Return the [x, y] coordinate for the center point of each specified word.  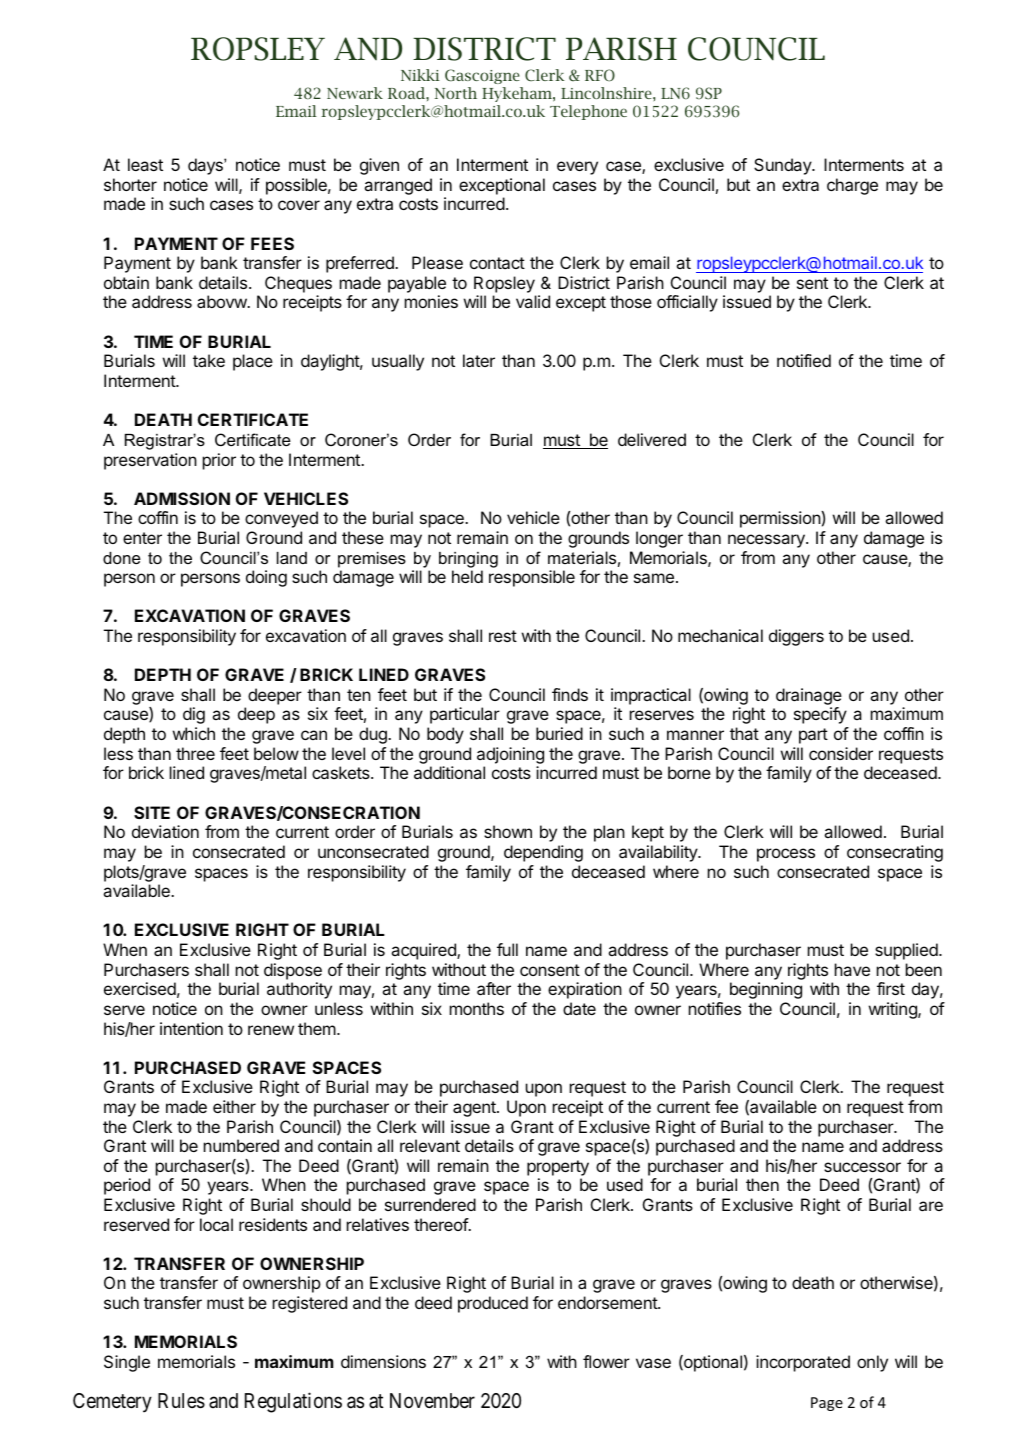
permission [781, 519]
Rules [181, 1401]
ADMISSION [182, 498]
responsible [532, 578]
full [507, 949]
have [852, 969]
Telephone [588, 112]
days [206, 166]
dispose [293, 971]
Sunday [783, 166]
